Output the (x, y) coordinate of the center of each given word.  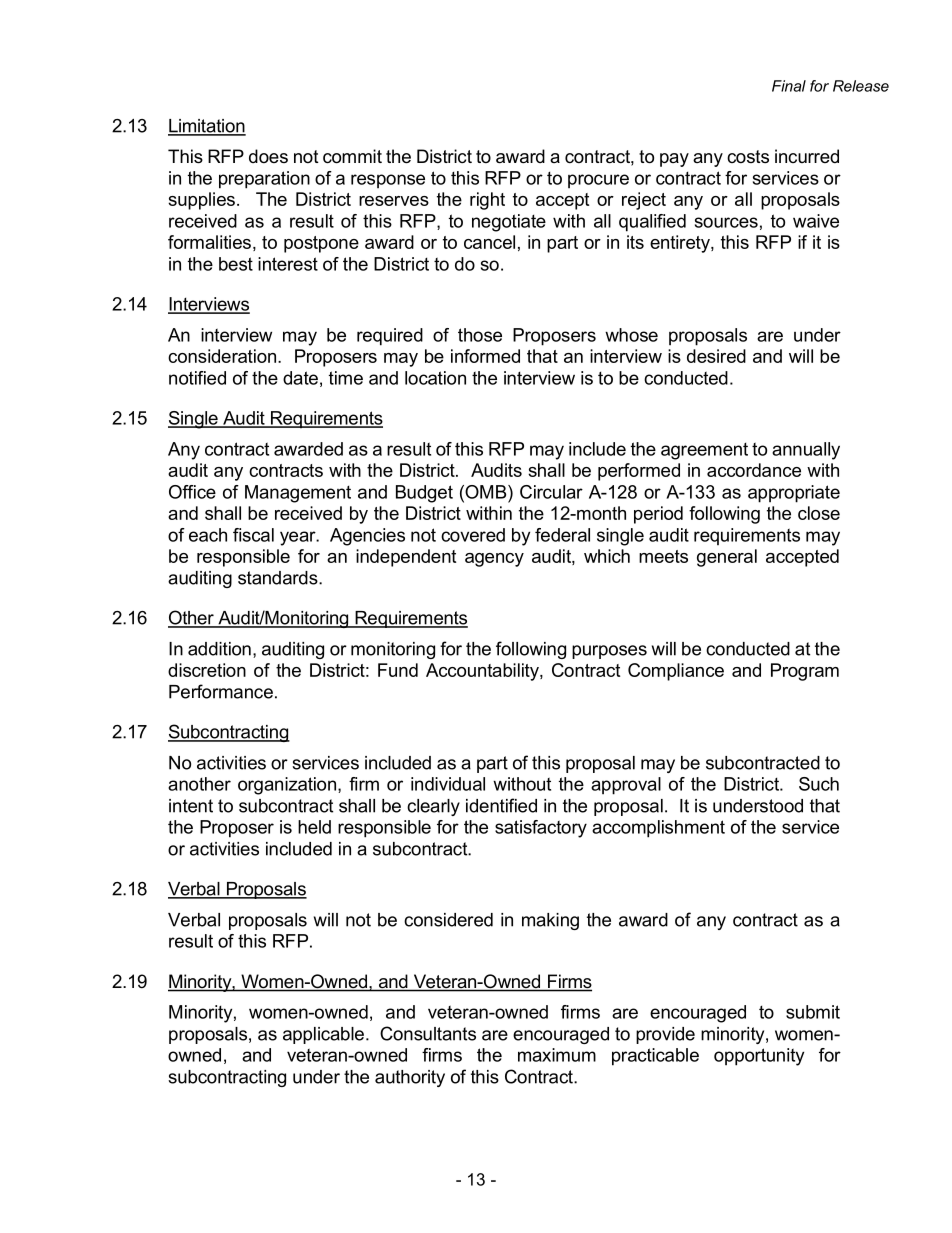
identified (501, 805)
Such (819, 784)
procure (598, 181)
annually (806, 451)
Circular (551, 492)
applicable (323, 1035)
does (268, 156)
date (300, 378)
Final (789, 86)
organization (288, 786)
